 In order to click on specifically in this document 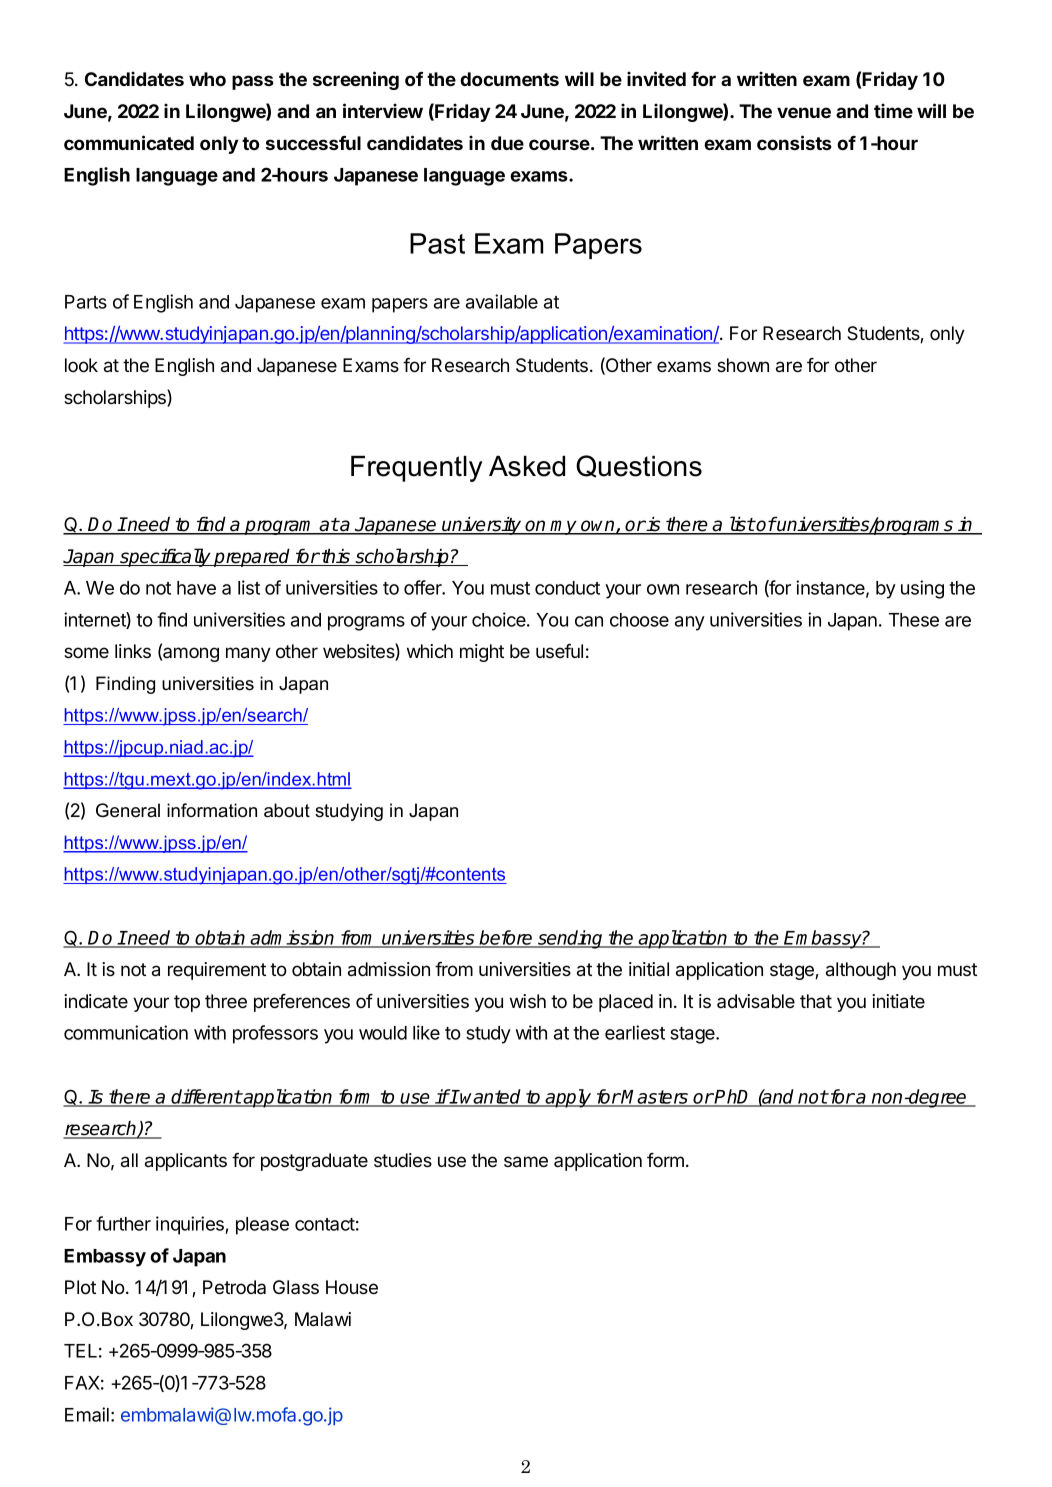, I will do `click(165, 557)`.
